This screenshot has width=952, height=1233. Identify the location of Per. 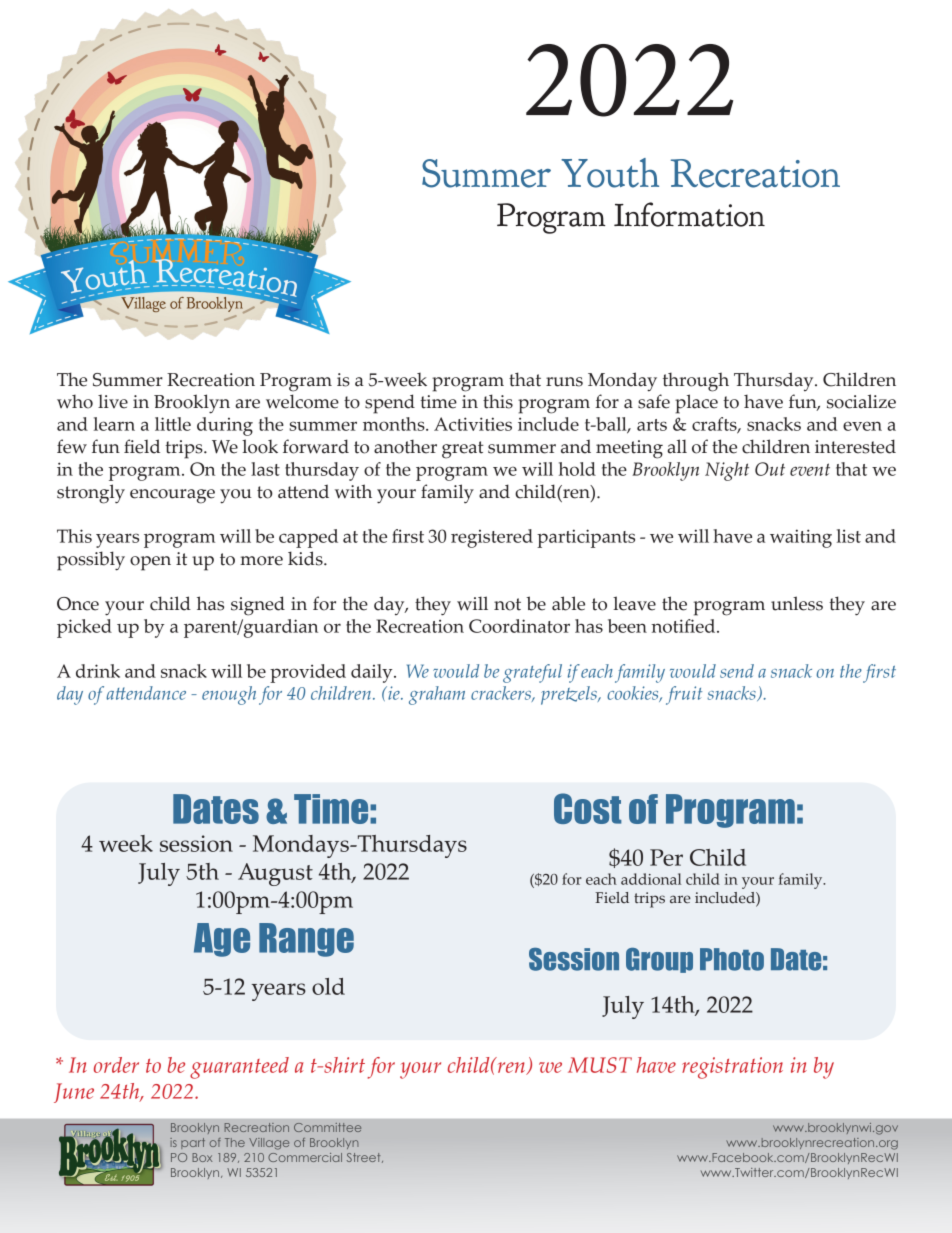
(666, 857).
